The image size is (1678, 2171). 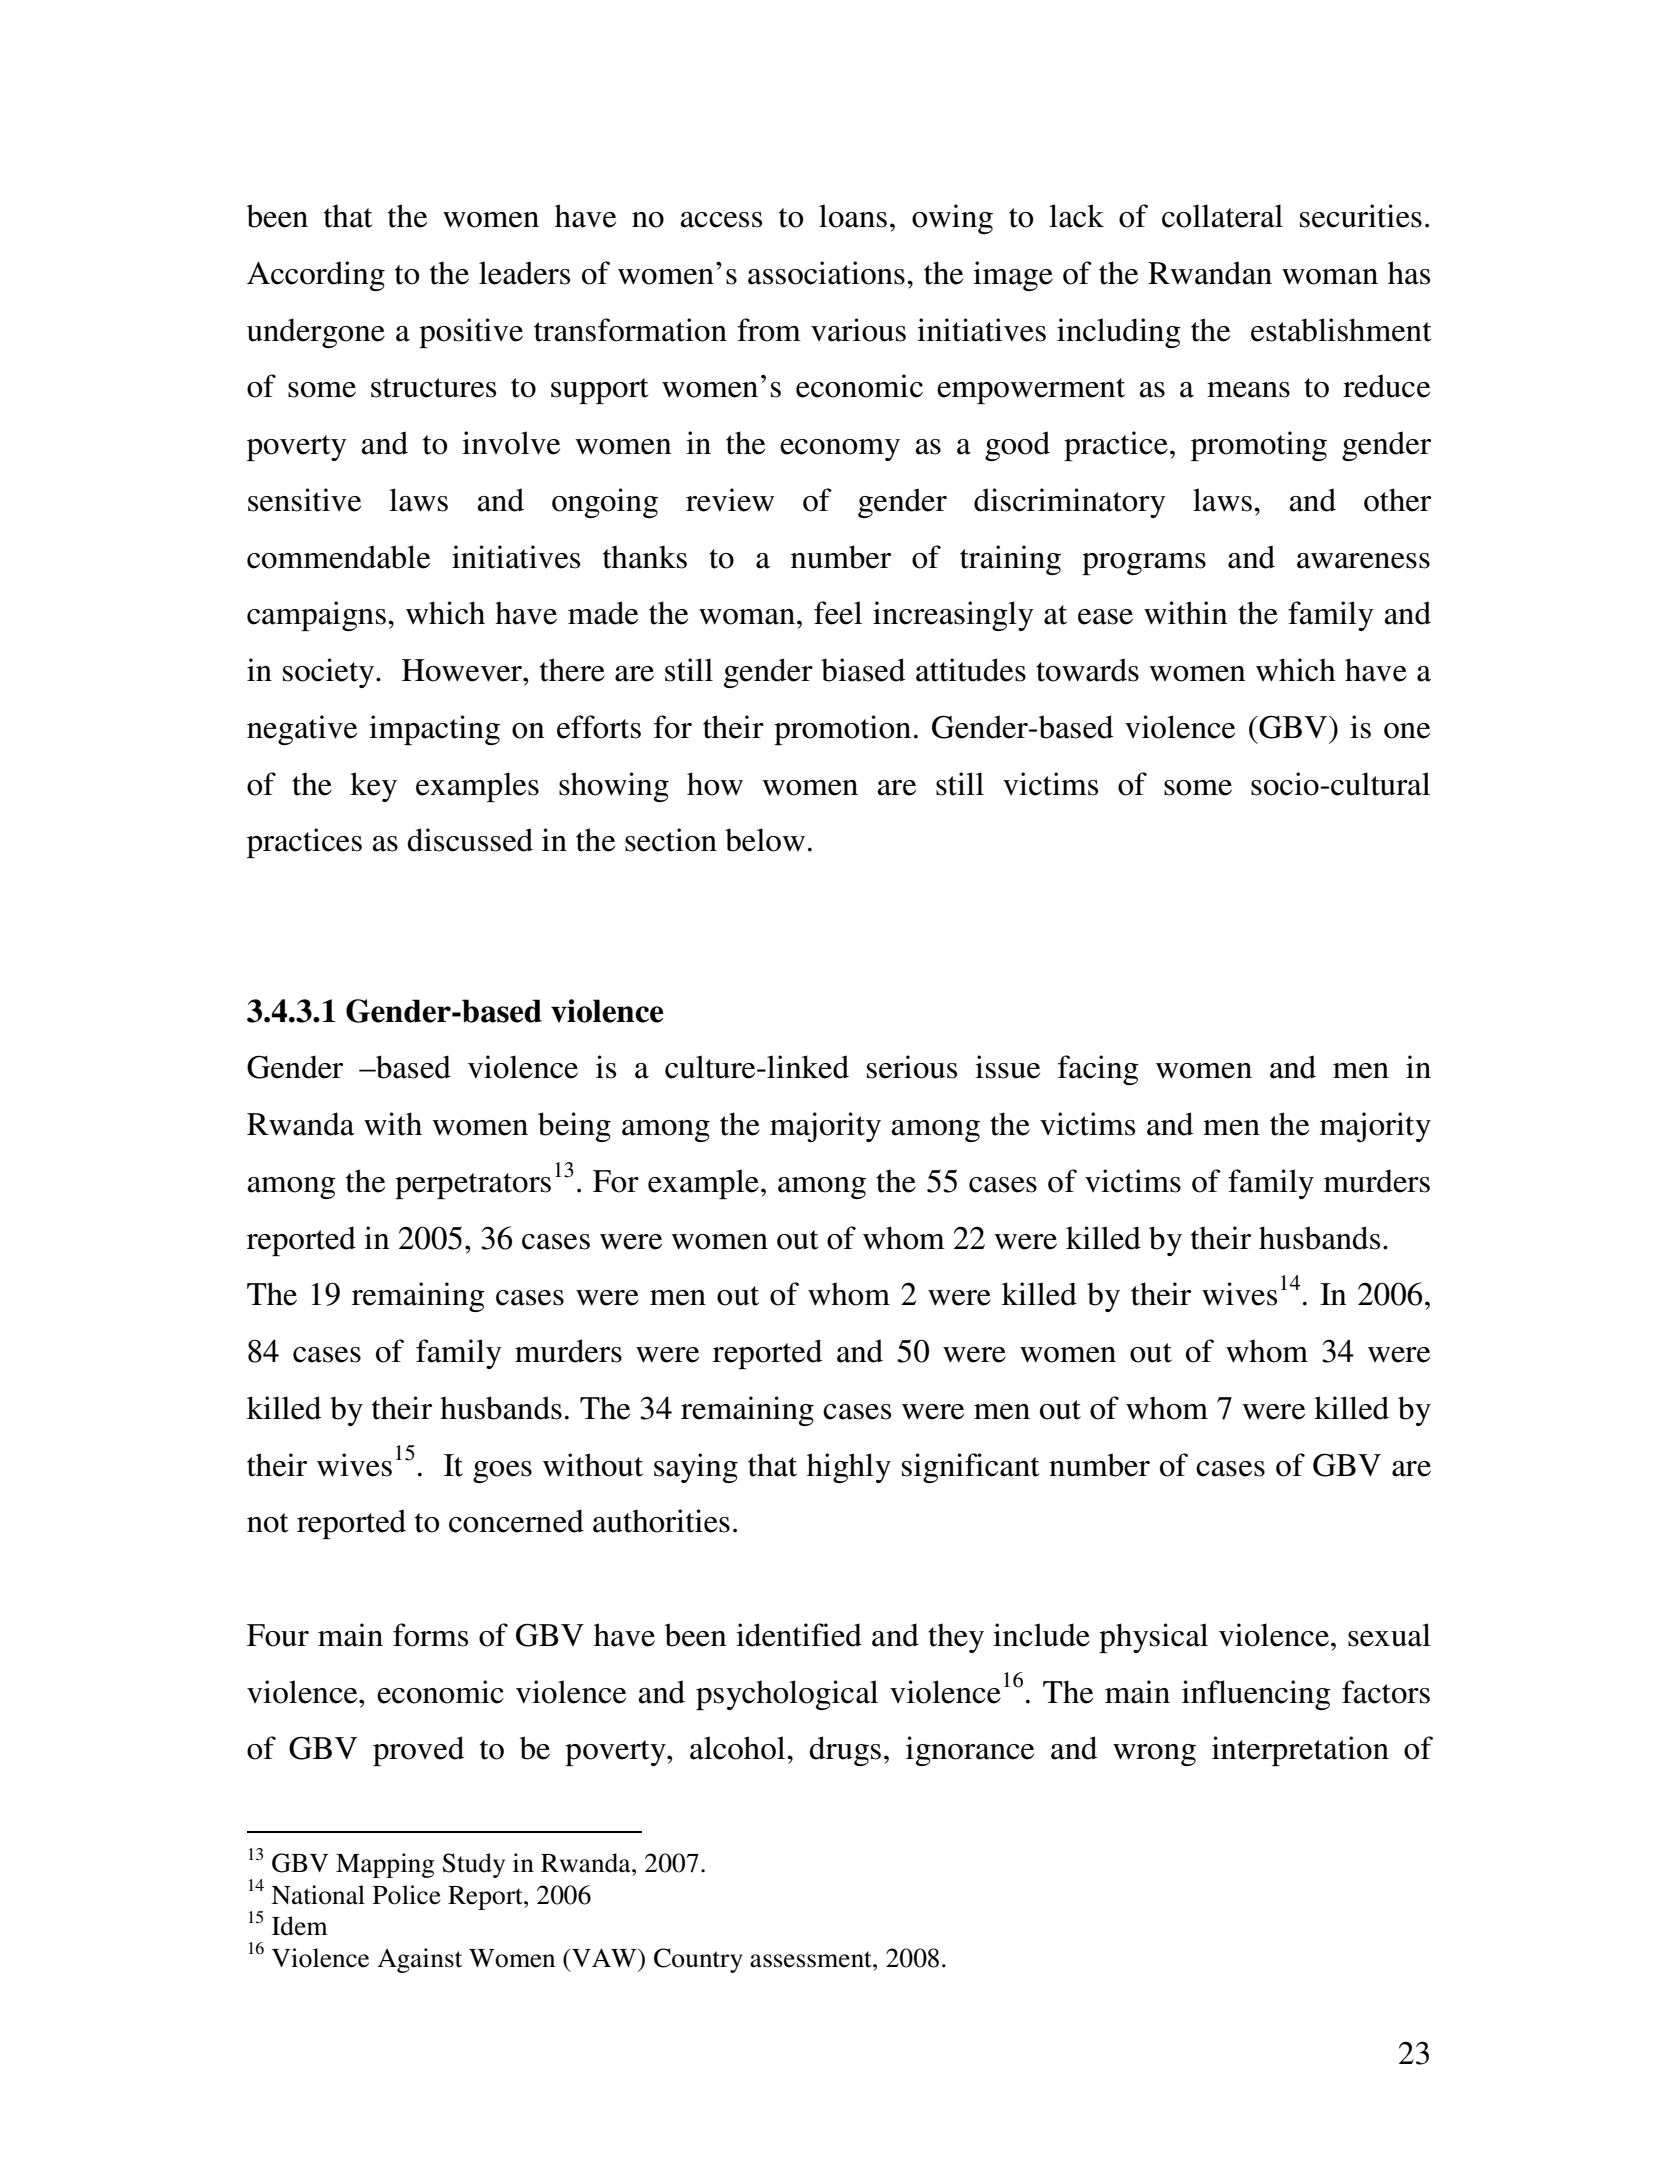 I want to click on Police, so click(x=407, y=1895).
